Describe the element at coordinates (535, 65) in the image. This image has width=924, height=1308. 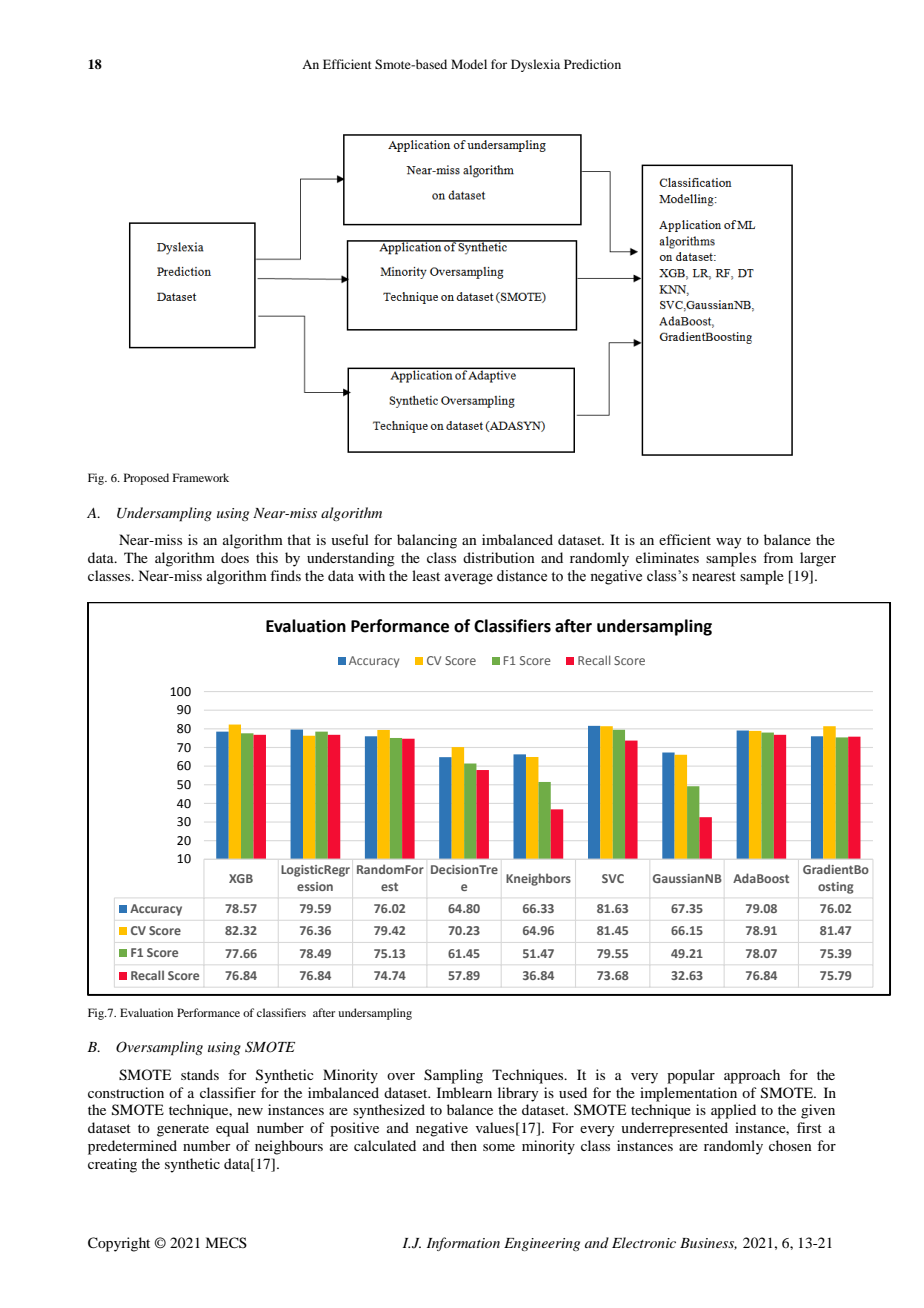
I see `Dyslexia` at that location.
